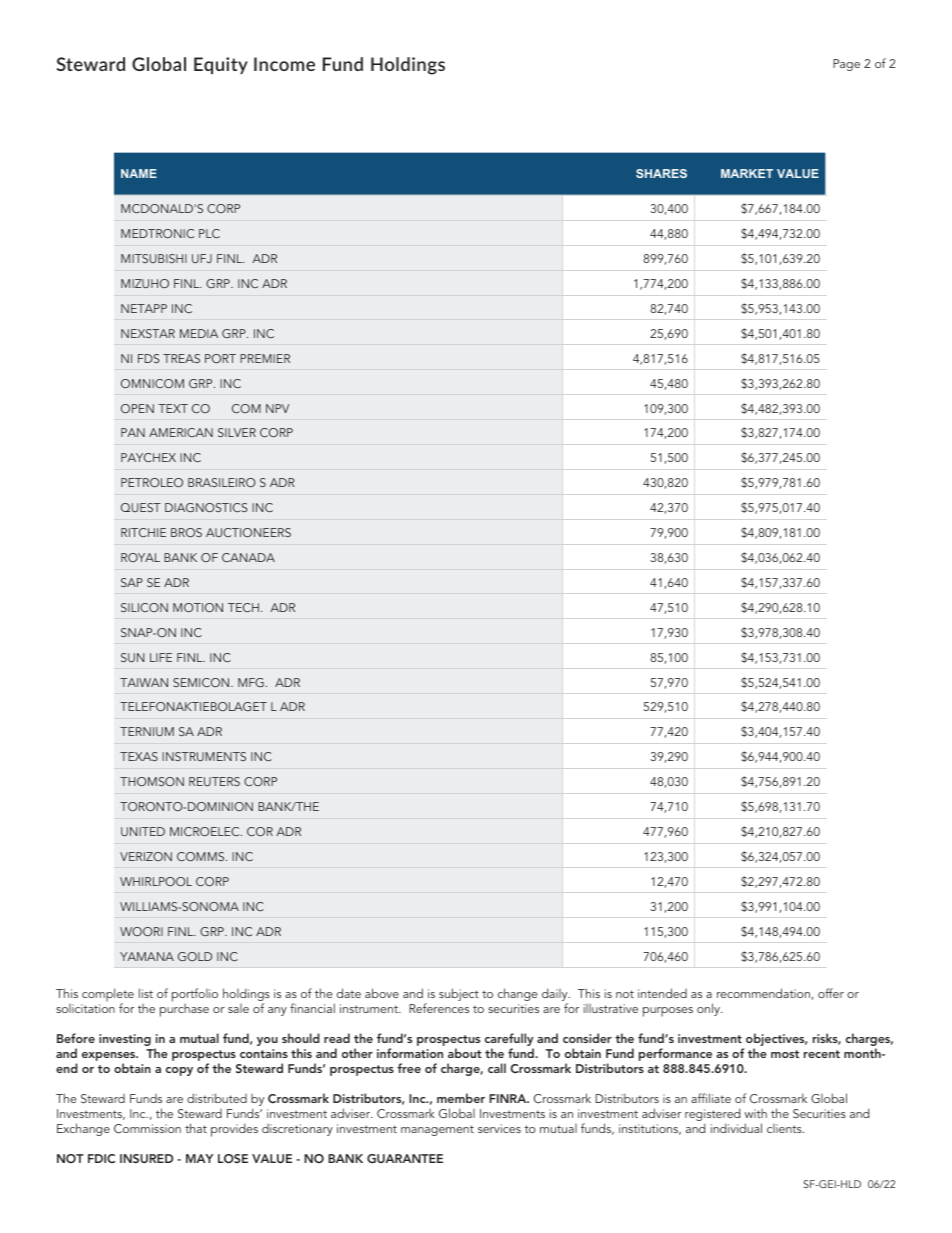 The width and height of the page is (952, 1233). I want to click on Page, so click(846, 65).
